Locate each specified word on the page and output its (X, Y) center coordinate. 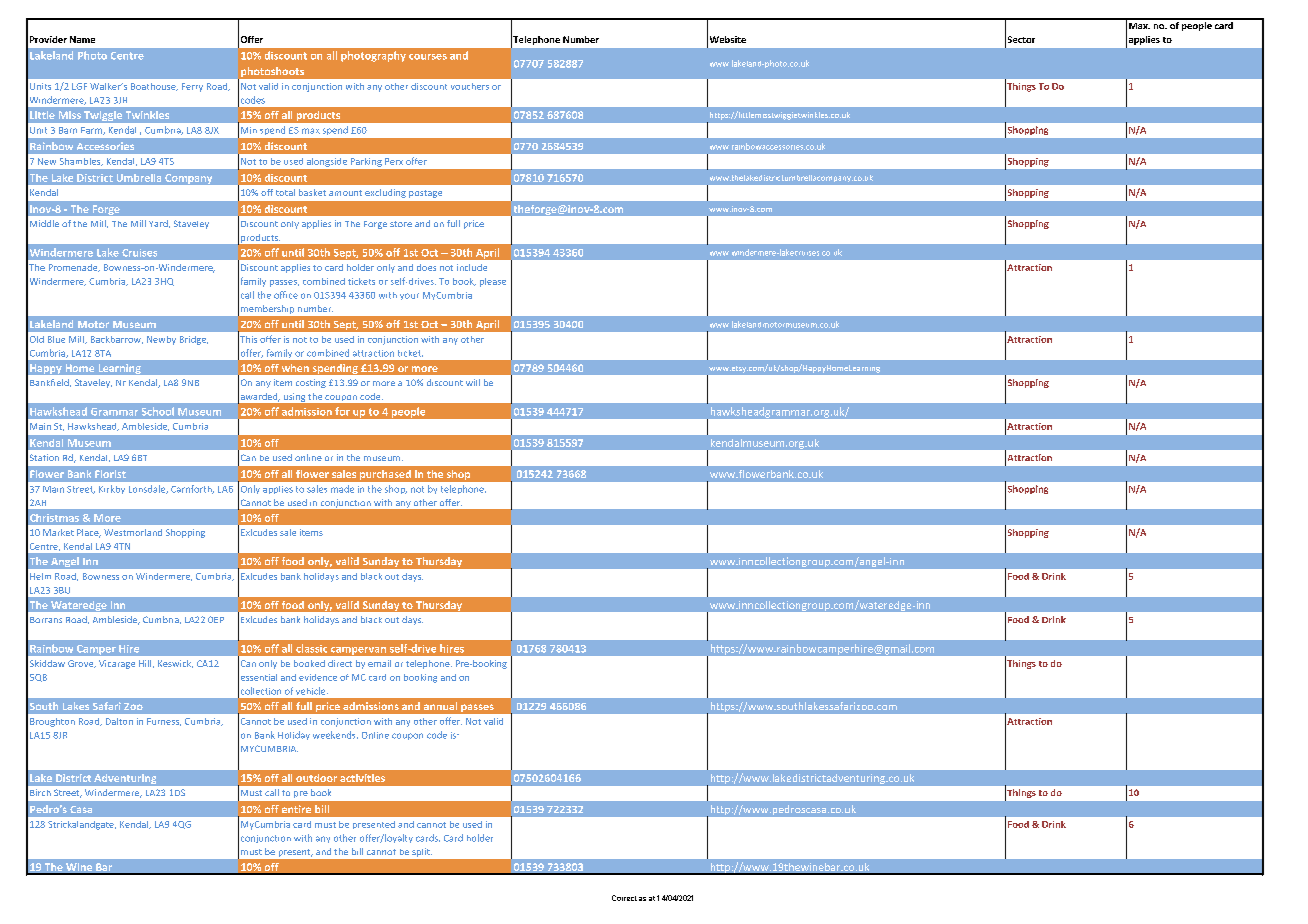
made (342, 489)
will (473, 382)
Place (89, 533)
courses (428, 57)
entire (296, 809)
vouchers (470, 86)
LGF (79, 86)
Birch (40, 792)
